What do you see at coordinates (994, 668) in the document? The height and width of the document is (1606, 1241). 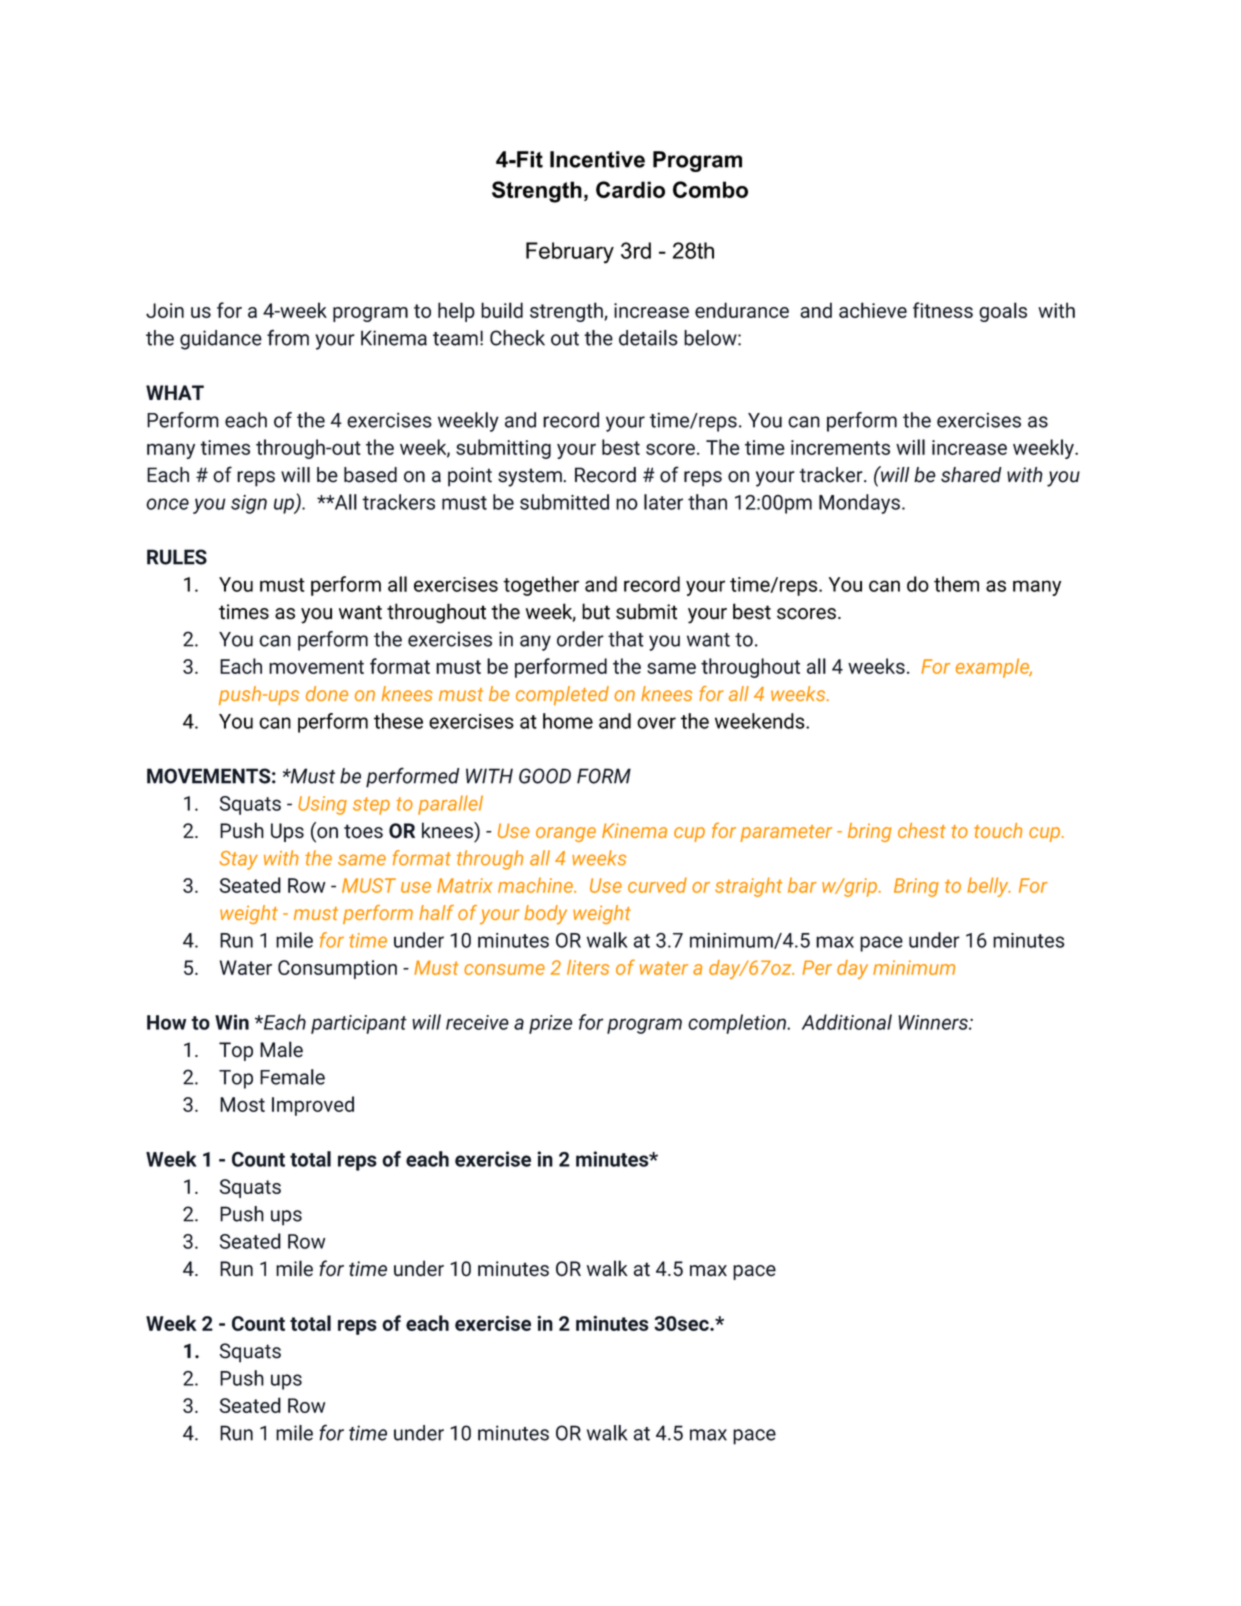 I see `example` at bounding box center [994, 668].
